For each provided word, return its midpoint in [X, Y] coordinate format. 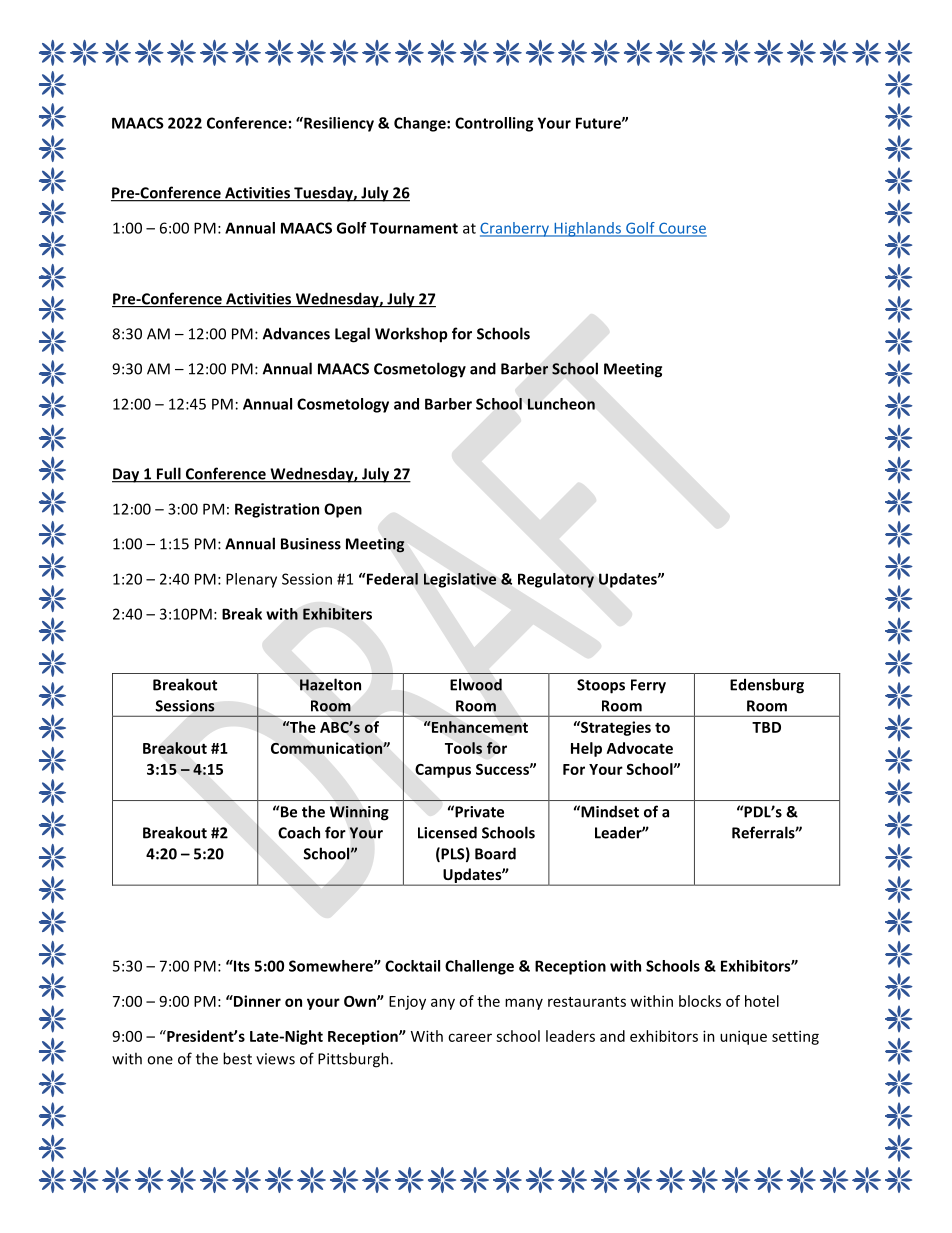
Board [495, 853]
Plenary [251, 580]
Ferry [648, 686]
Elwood [476, 684]
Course [682, 229]
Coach [299, 832]
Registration [277, 510]
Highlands [587, 229]
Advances [296, 333]
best [237, 1058]
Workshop [411, 335]
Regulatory [556, 580]
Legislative [460, 580]
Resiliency [338, 124]
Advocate [640, 748]
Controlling [494, 124]
